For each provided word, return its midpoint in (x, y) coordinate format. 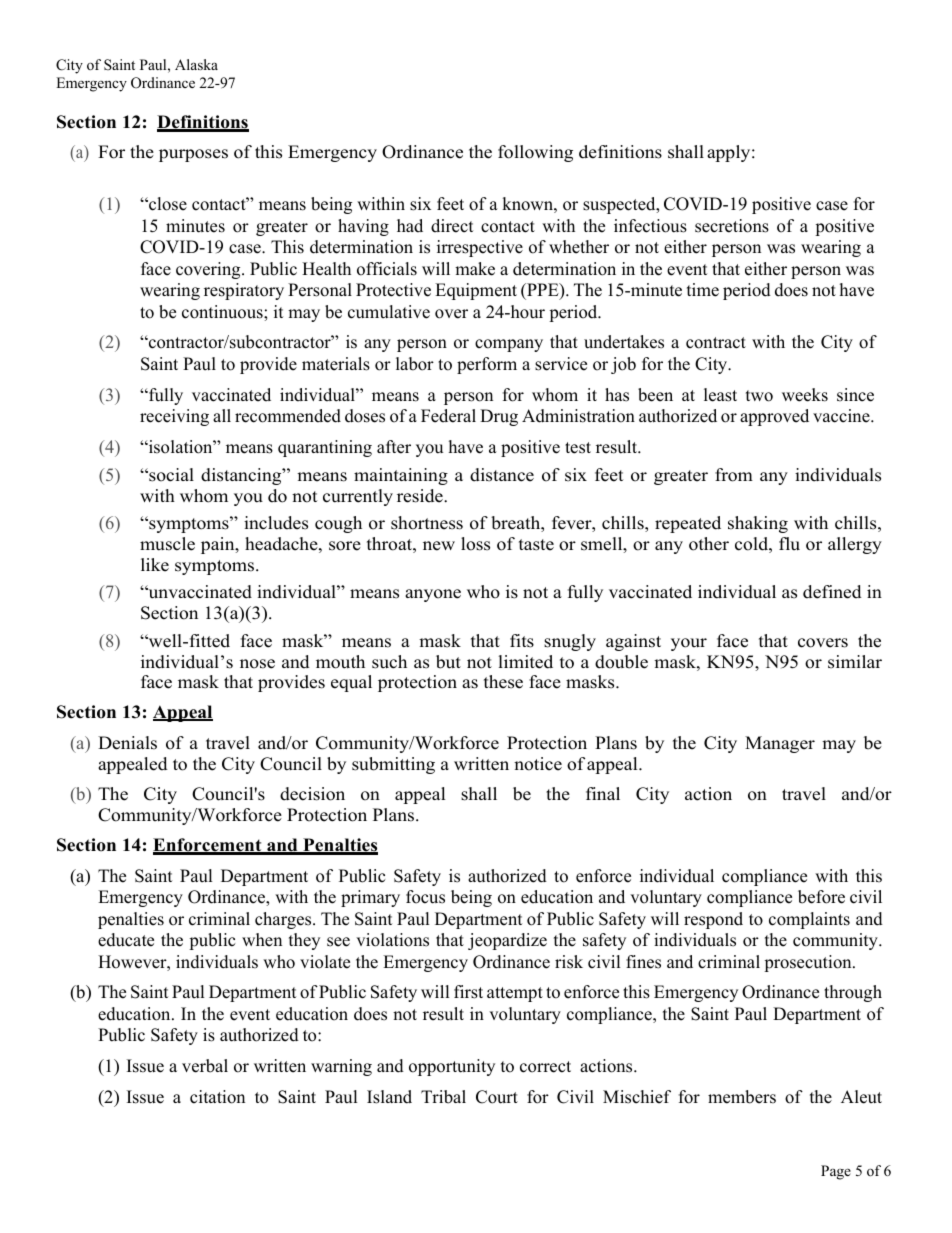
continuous (223, 312)
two (759, 396)
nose (257, 664)
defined (832, 592)
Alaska (196, 64)
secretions (732, 226)
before (821, 897)
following (535, 153)
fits (522, 641)
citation (217, 1097)
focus (425, 897)
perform (487, 365)
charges (284, 920)
